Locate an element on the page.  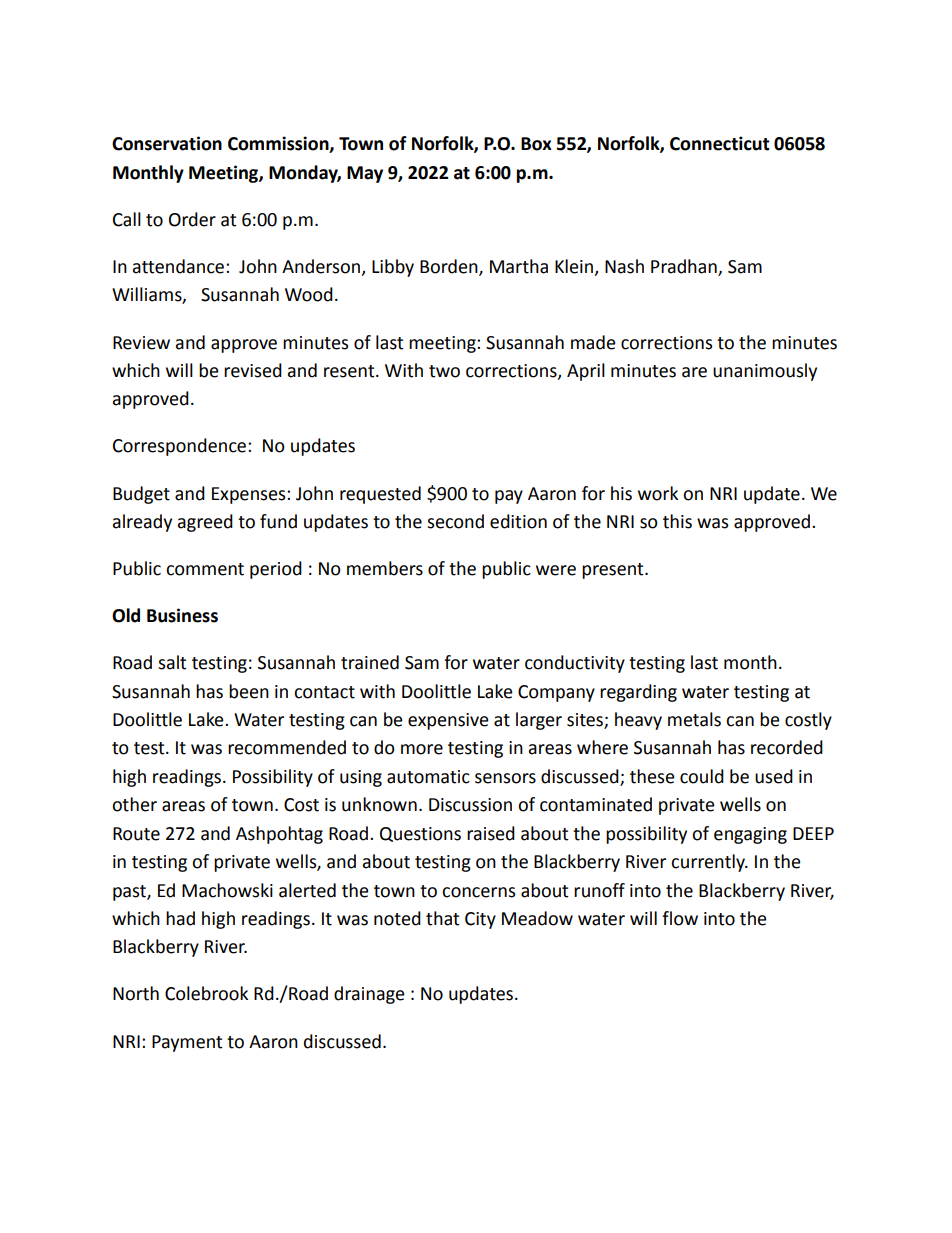
Box is located at coordinates (536, 144).
